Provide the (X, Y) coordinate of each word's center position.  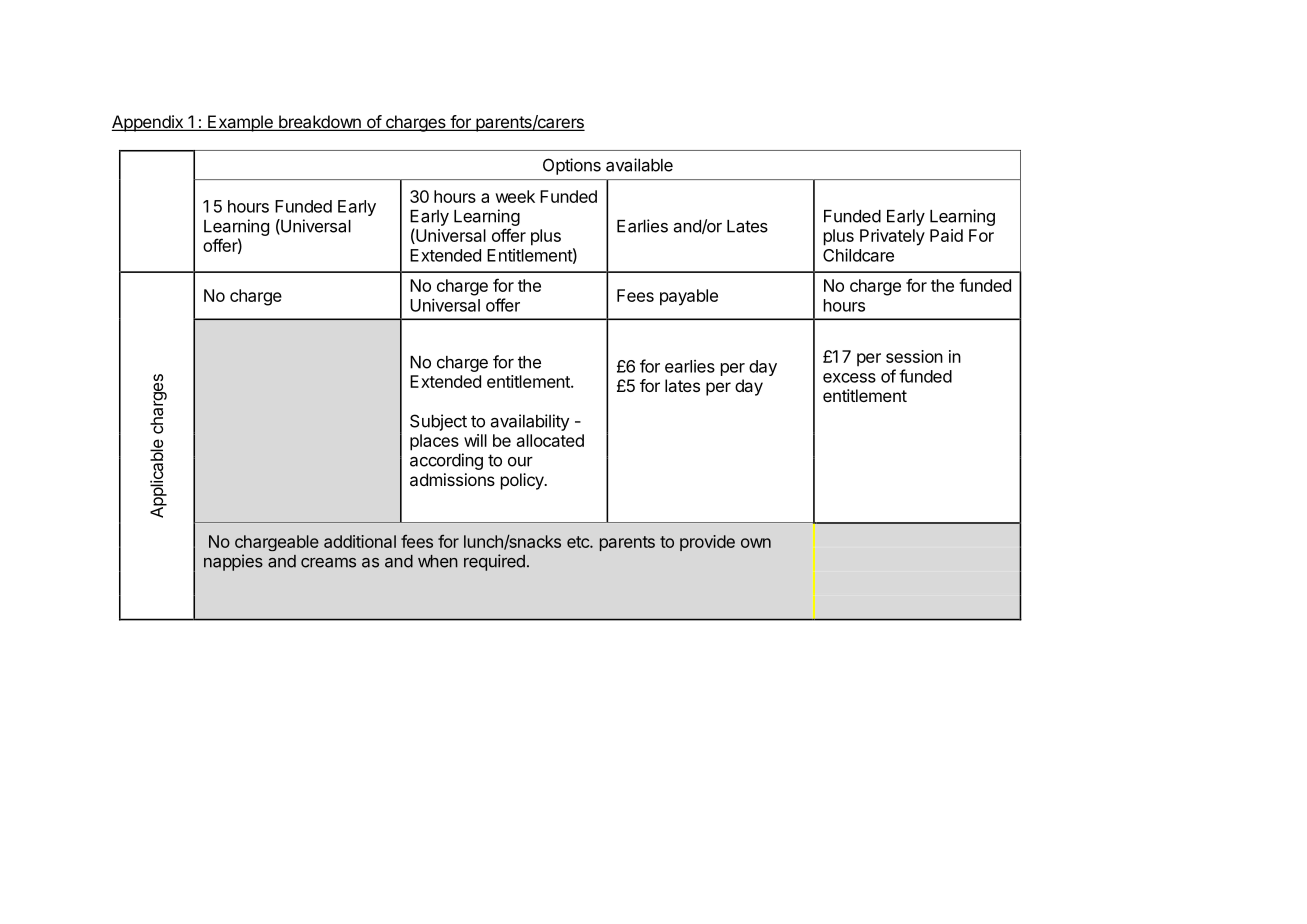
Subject (438, 422)
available (639, 165)
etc (579, 542)
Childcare (858, 255)
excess (849, 378)
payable (689, 297)
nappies (233, 562)
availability (530, 422)
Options (572, 166)
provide (707, 543)
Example (240, 123)
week (515, 196)
